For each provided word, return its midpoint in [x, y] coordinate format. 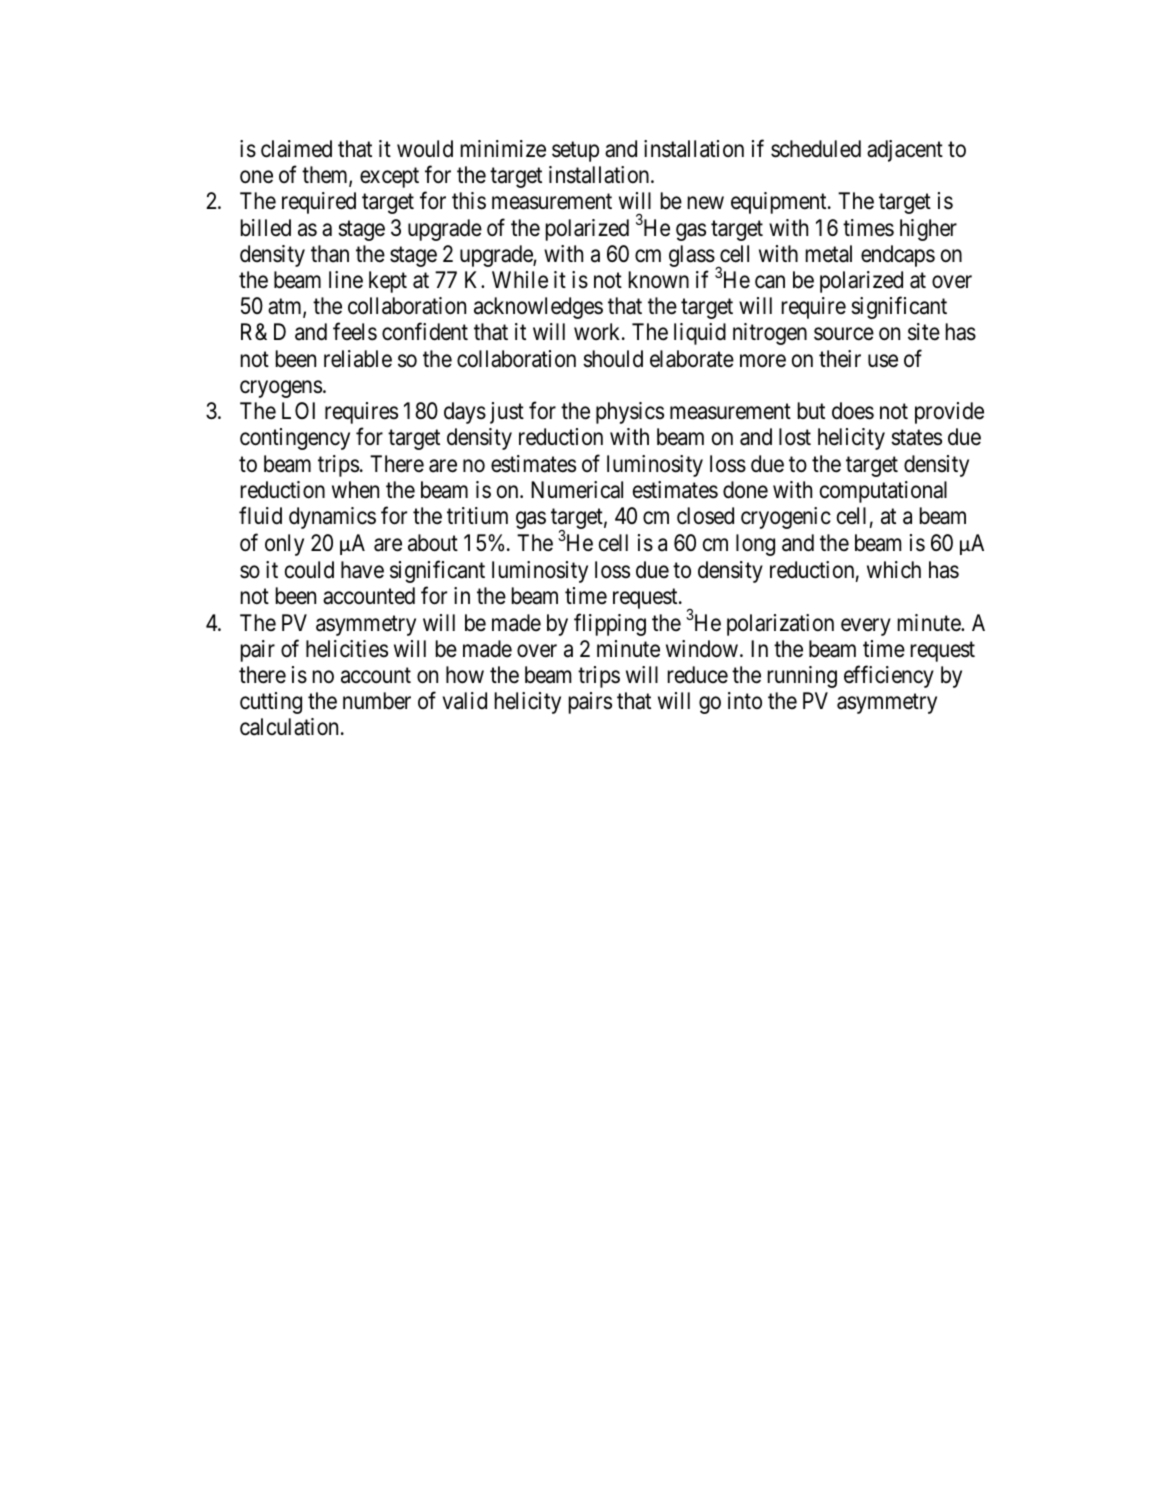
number [377, 700]
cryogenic [786, 518]
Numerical [577, 490]
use [883, 361]
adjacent [905, 151]
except [389, 178]
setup [575, 152]
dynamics [332, 518]
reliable [358, 359]
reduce [698, 675]
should [613, 359]
